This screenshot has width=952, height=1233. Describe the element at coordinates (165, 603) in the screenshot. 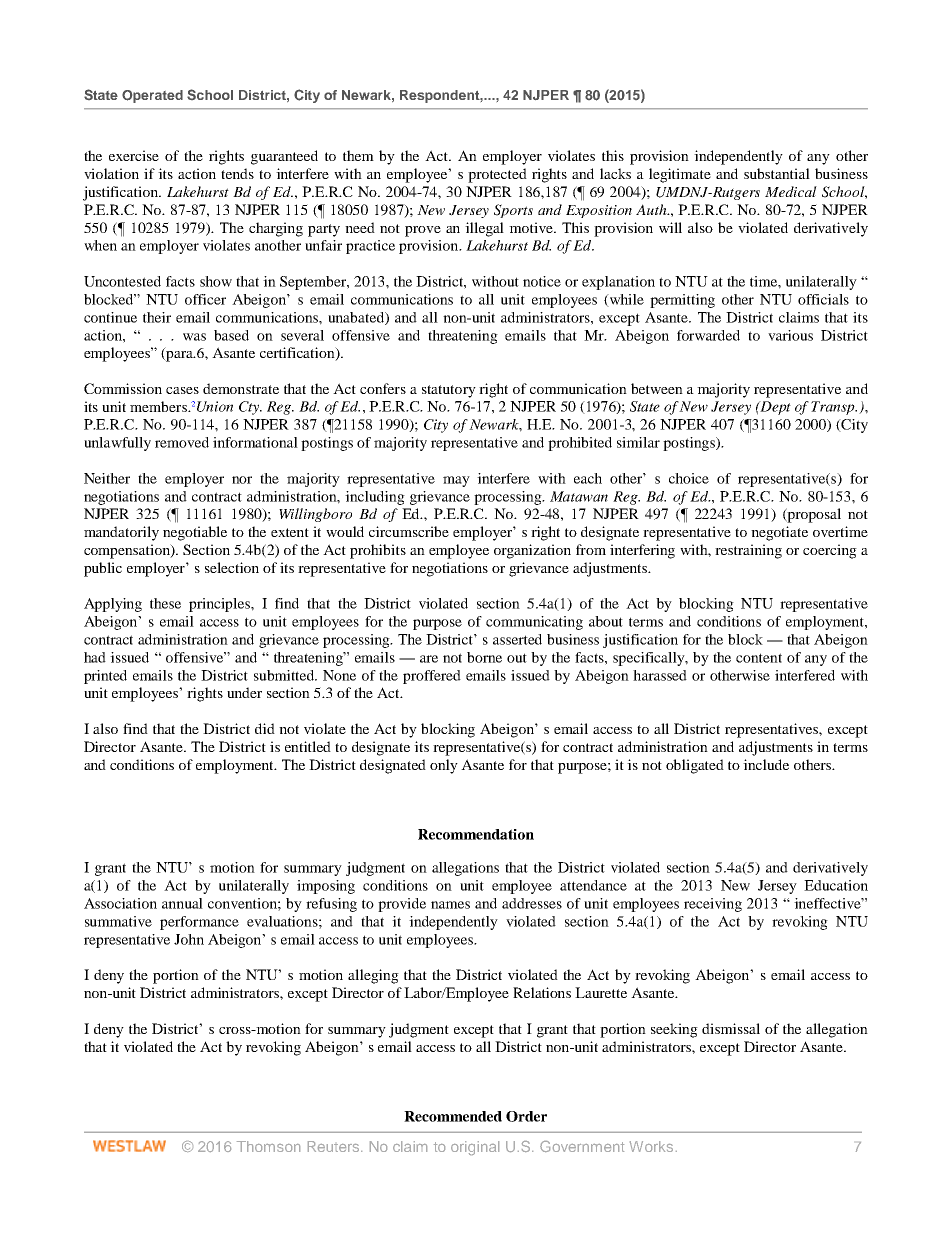

I see `these` at that location.
